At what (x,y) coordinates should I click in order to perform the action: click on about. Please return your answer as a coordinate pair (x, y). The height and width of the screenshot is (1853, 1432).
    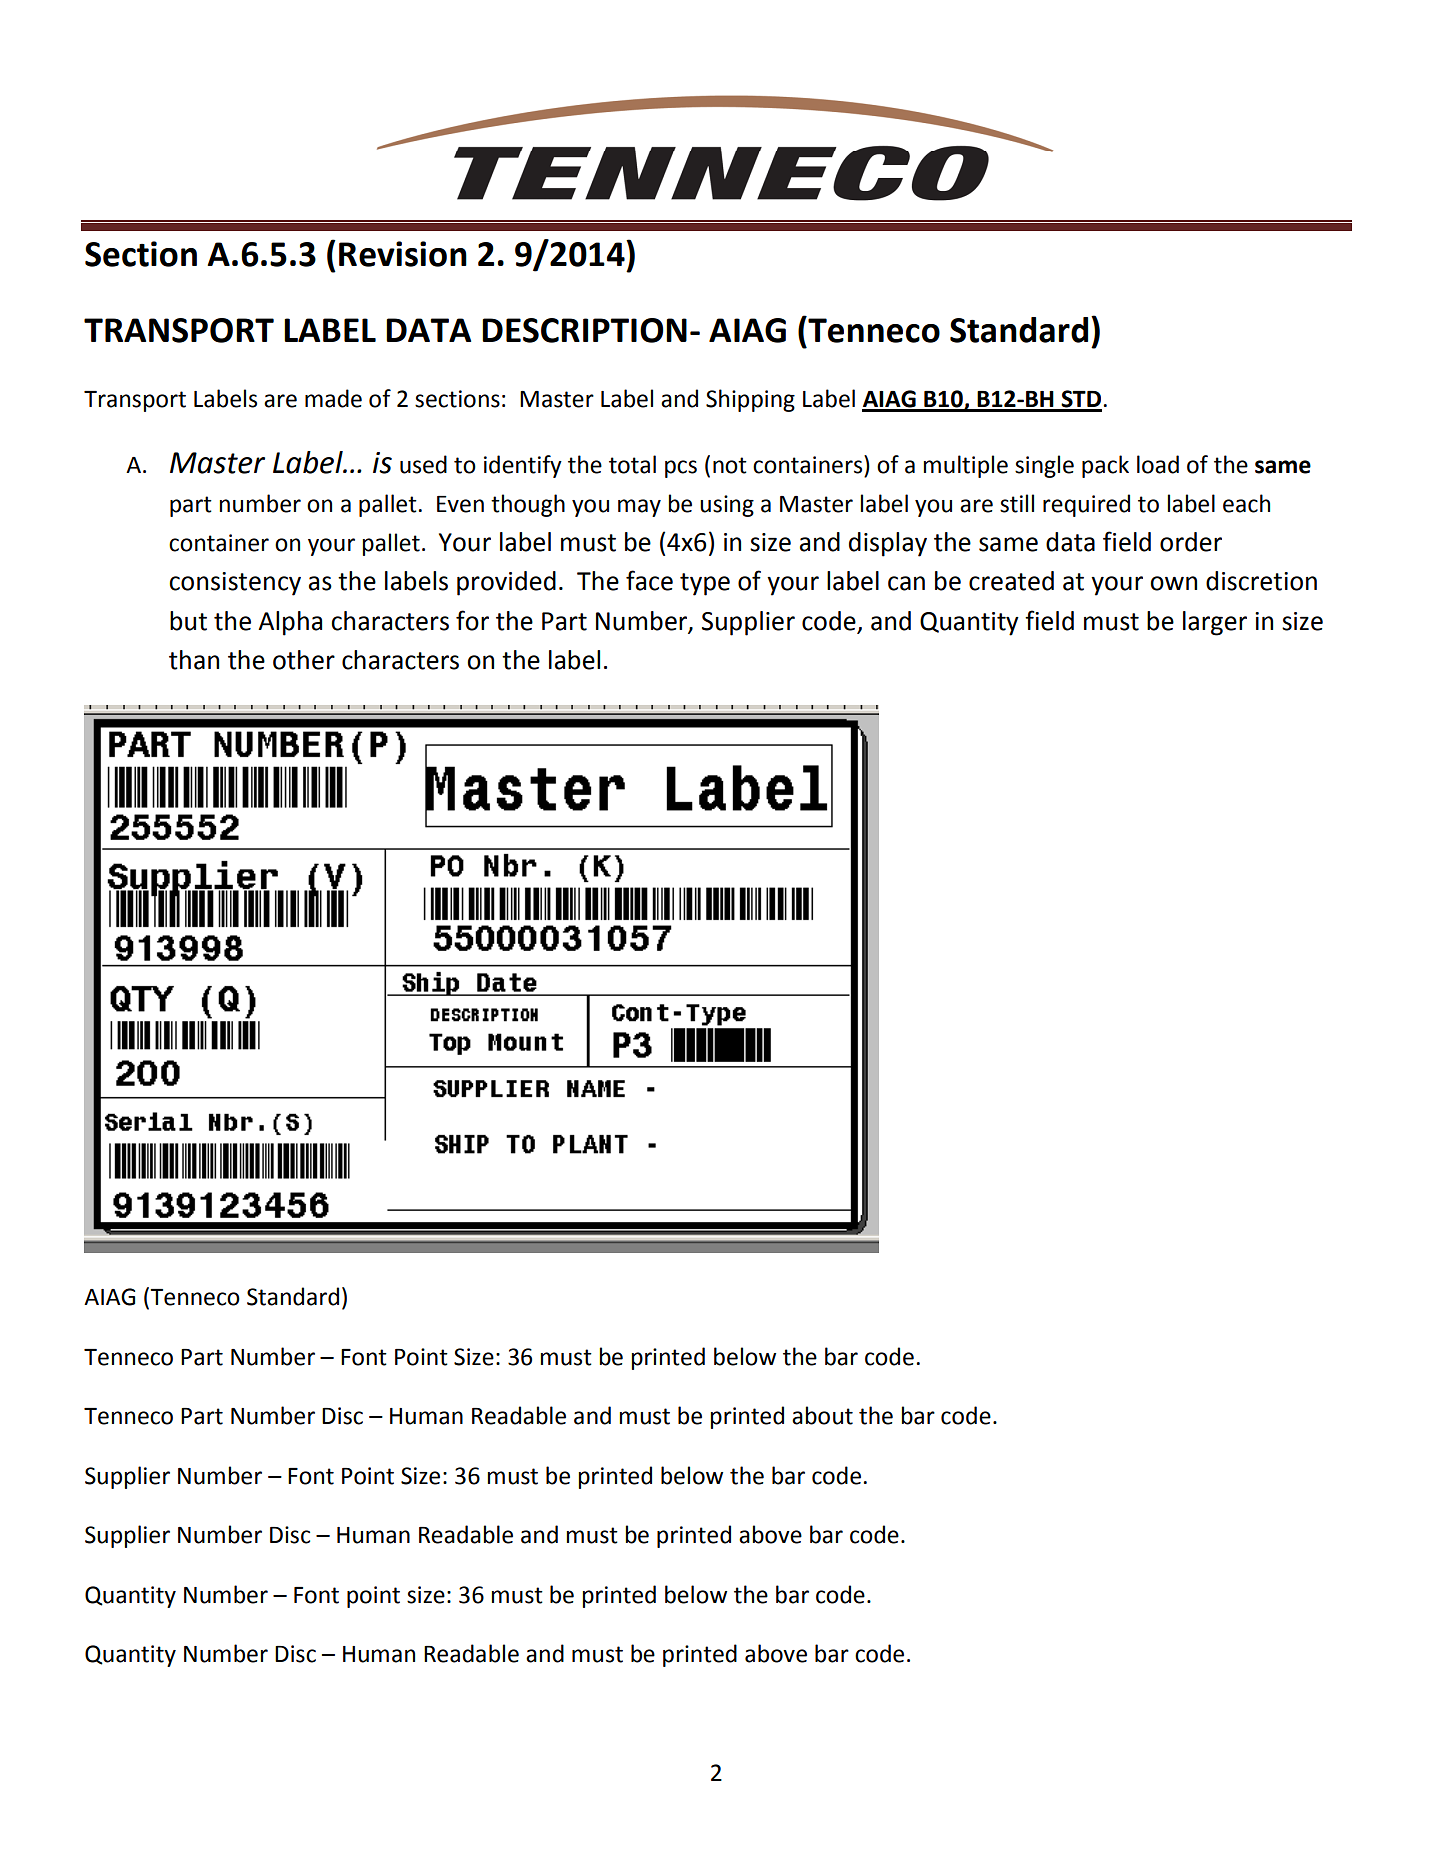
    Looking at the image, I should click on (822, 1415).
